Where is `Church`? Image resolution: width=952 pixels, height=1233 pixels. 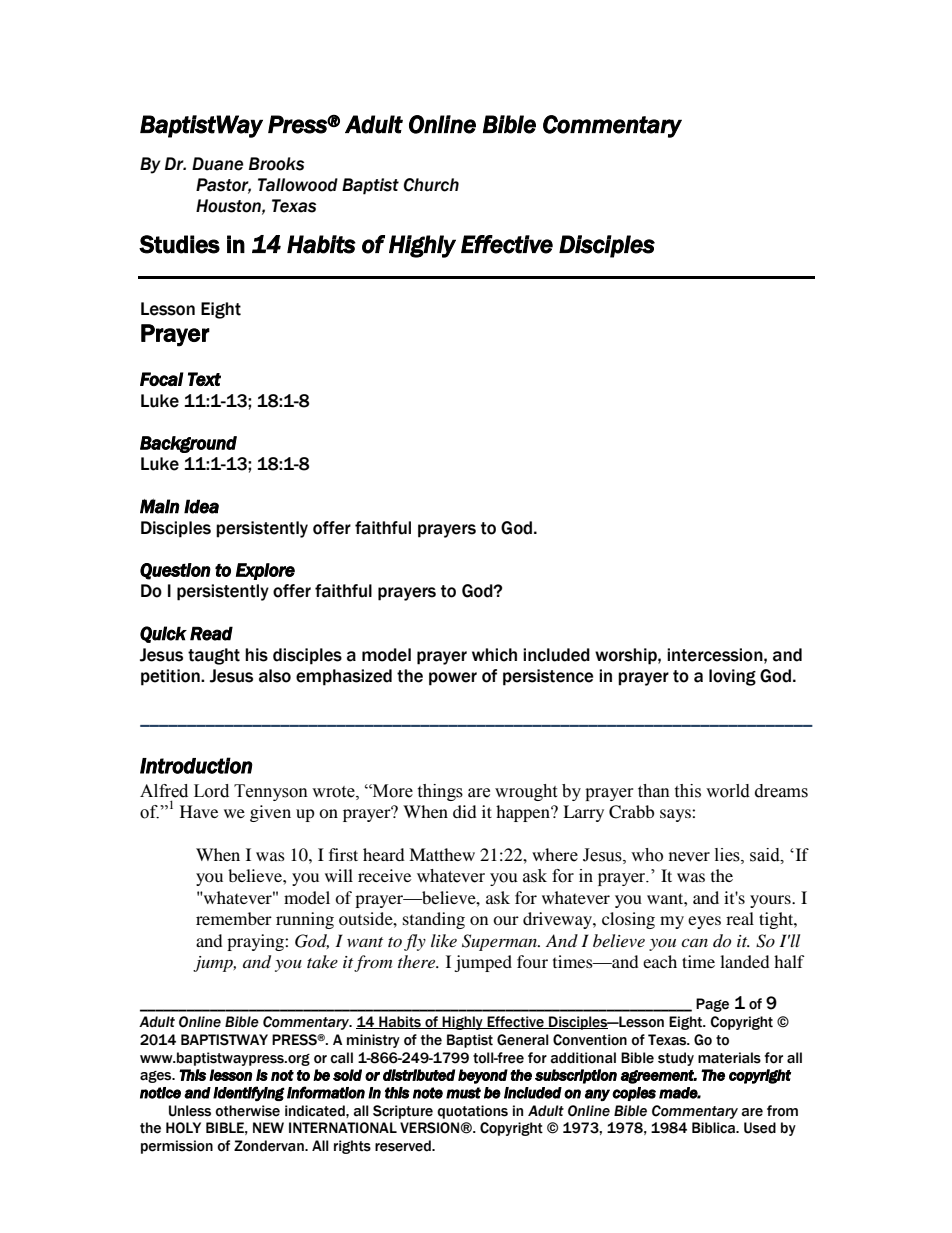 Church is located at coordinates (431, 185).
